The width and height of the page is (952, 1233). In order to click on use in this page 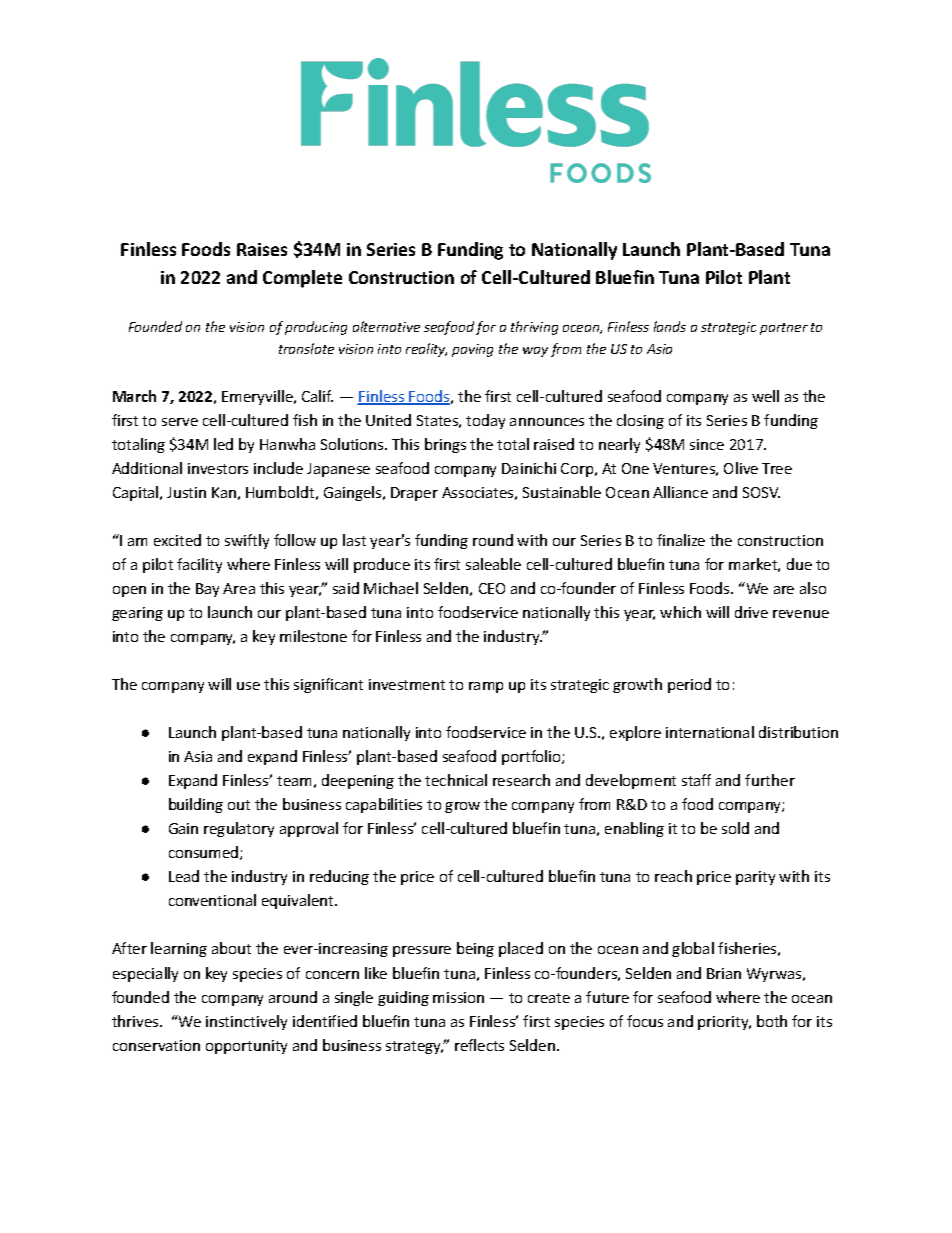, I will do `click(248, 686)`.
